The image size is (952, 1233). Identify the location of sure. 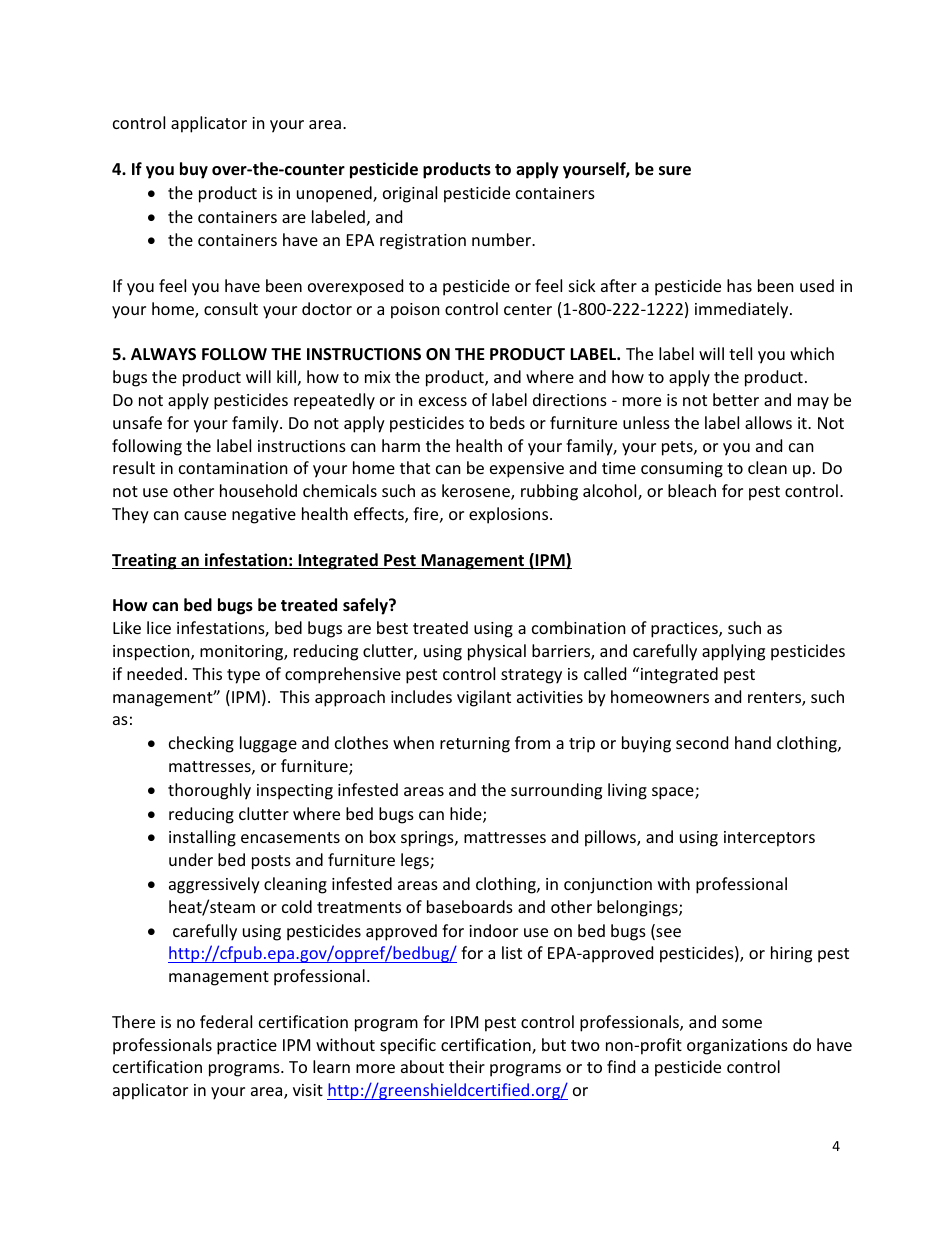
(675, 171).
